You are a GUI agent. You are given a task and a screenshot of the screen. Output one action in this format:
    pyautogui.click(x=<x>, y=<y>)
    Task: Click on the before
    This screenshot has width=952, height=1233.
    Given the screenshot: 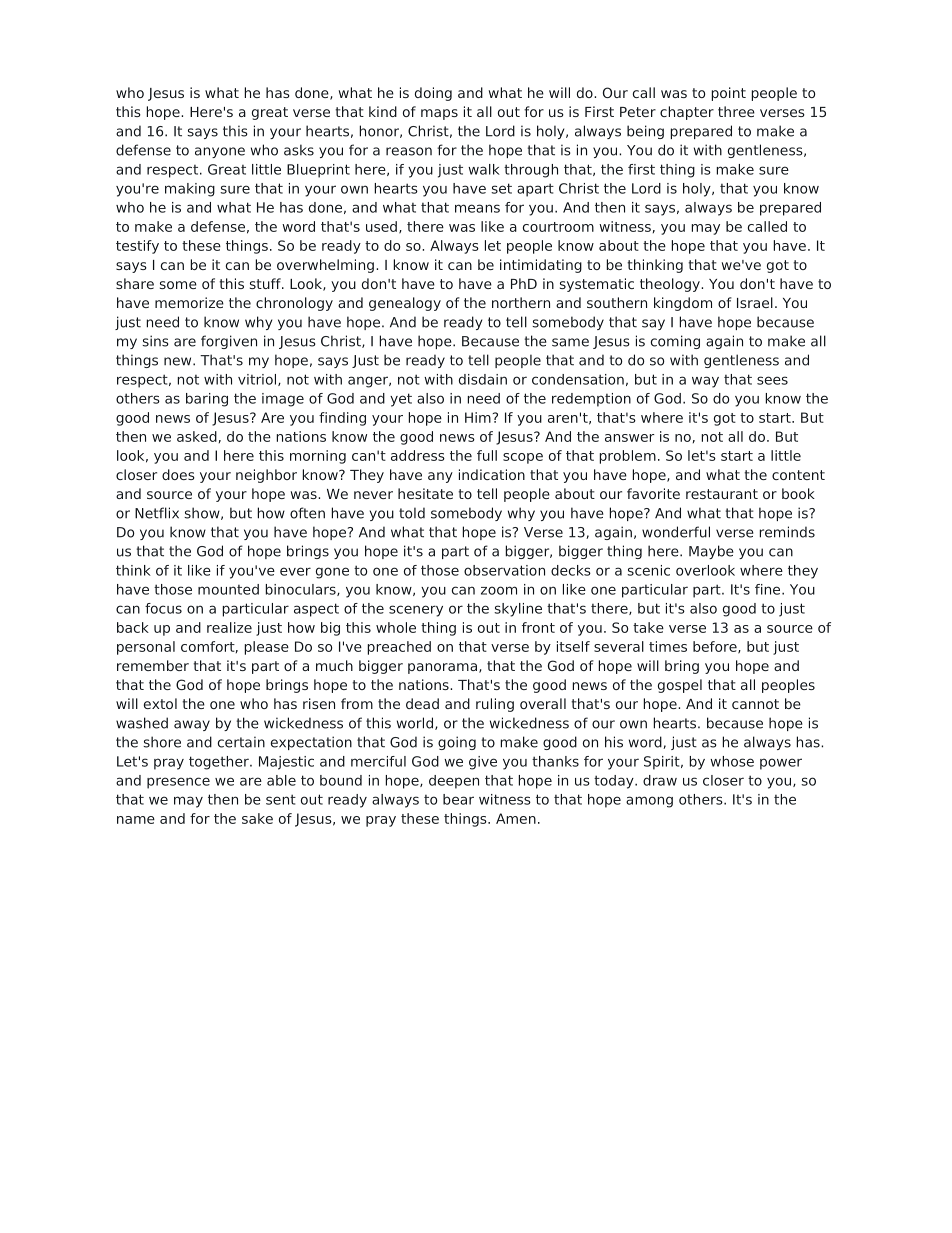 What is the action you would take?
    pyautogui.click(x=716, y=647)
